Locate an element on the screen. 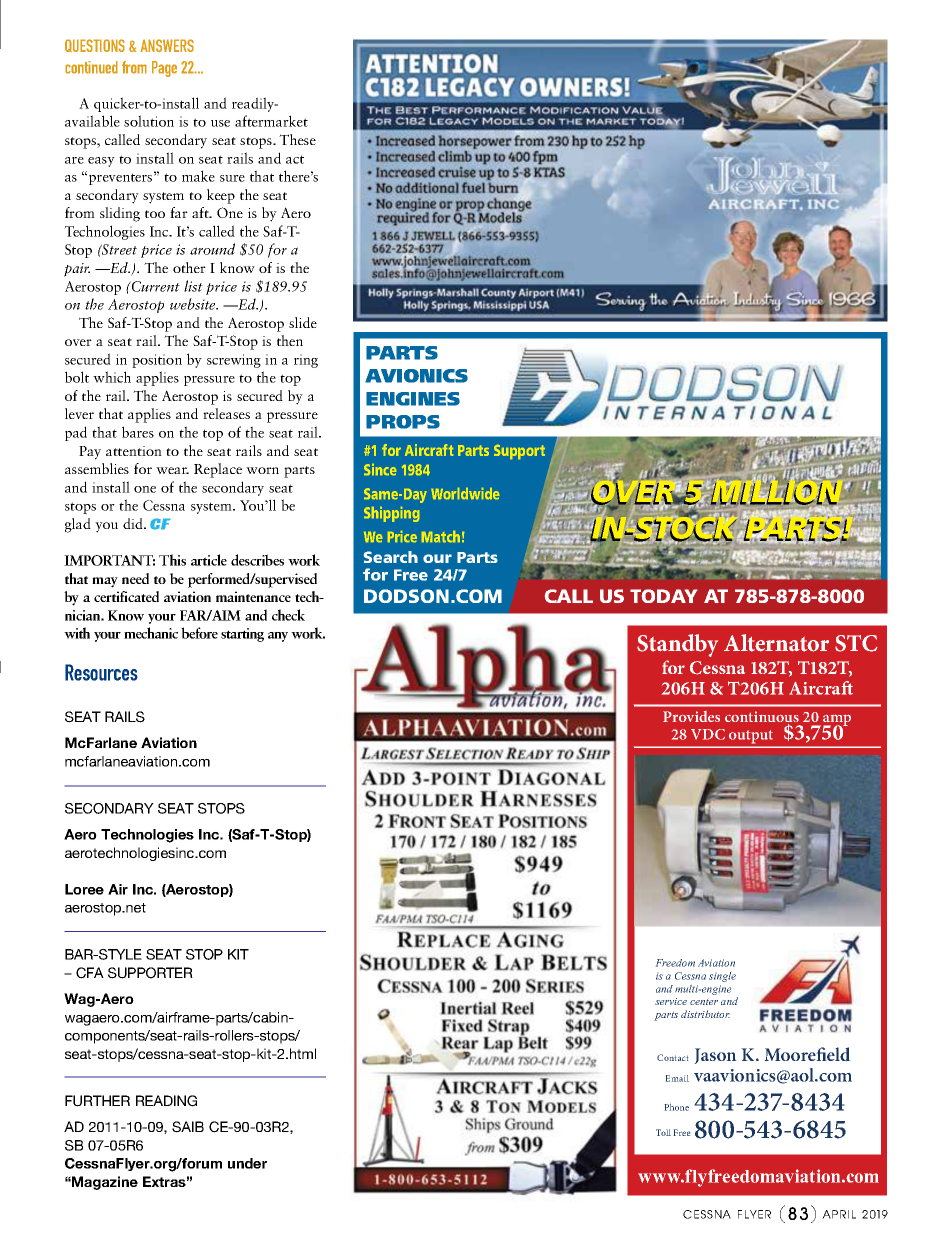 This screenshot has width=952, height=1241. Toll is located at coordinates (663, 1132).
